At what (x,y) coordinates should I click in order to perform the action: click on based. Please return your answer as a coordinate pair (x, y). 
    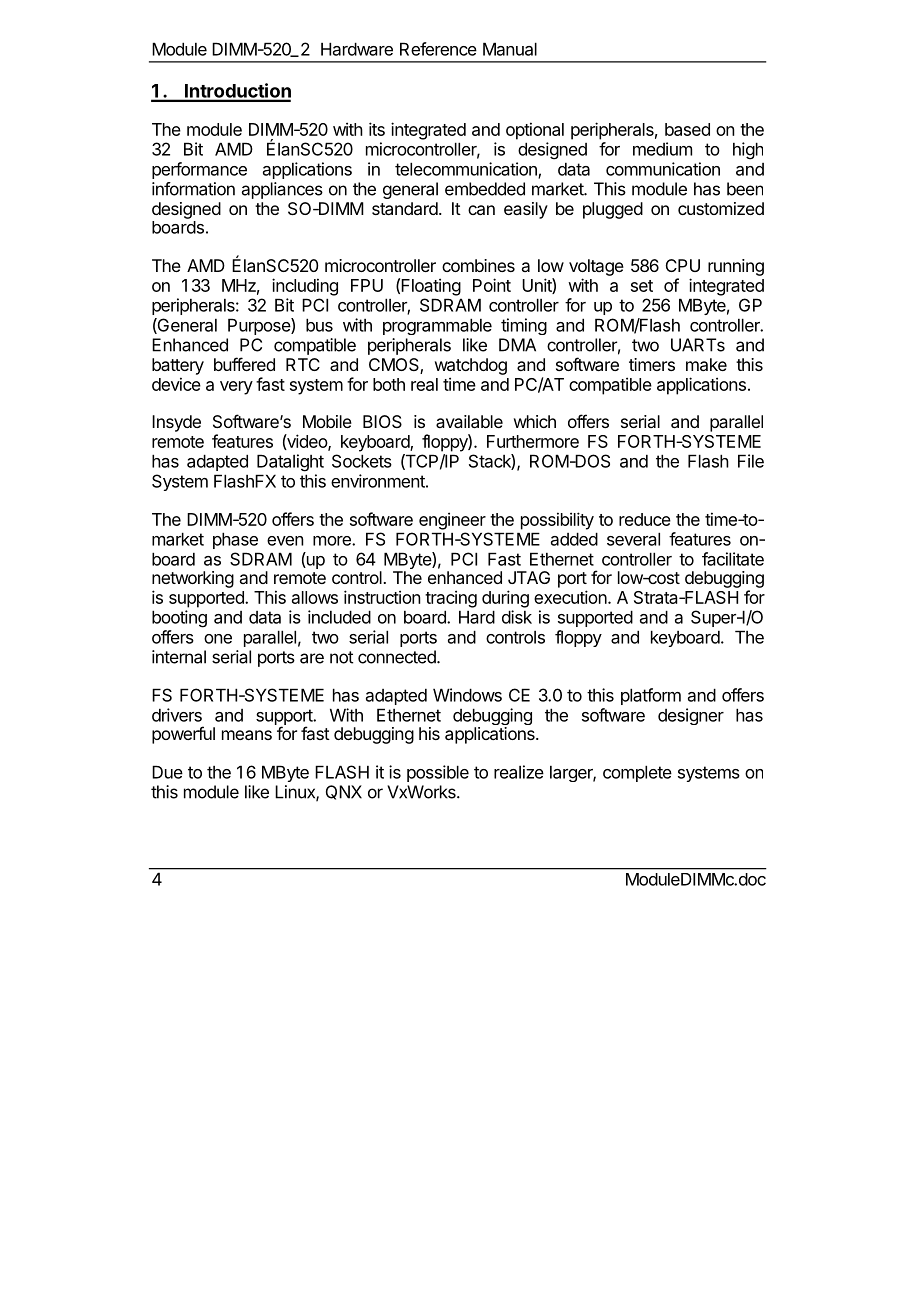
    Looking at the image, I should click on (687, 129).
